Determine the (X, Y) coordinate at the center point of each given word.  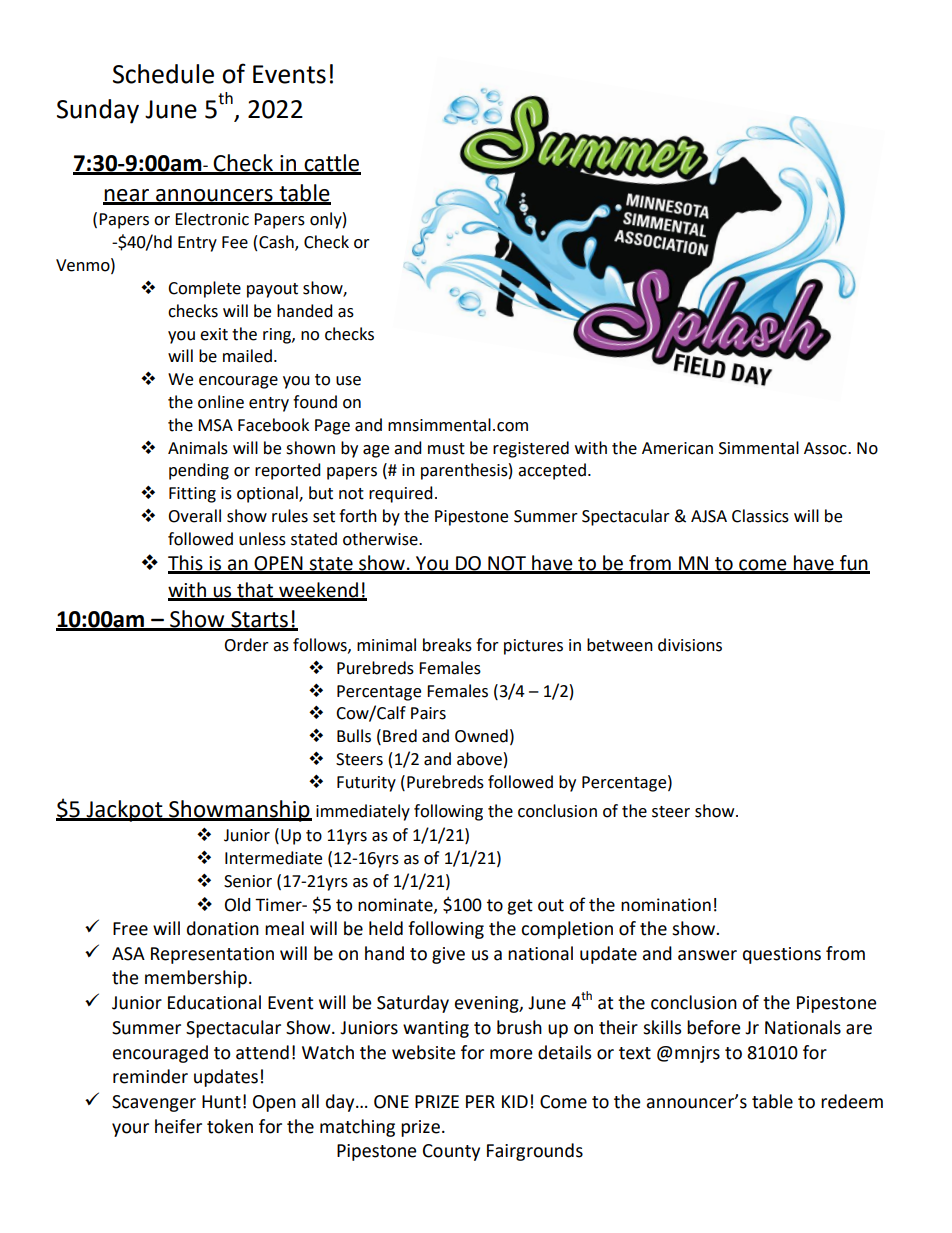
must (446, 449)
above (479, 759)
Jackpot (124, 811)
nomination (666, 905)
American (677, 448)
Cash (277, 243)
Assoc (826, 448)
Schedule (163, 74)
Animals (198, 448)
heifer (178, 1126)
